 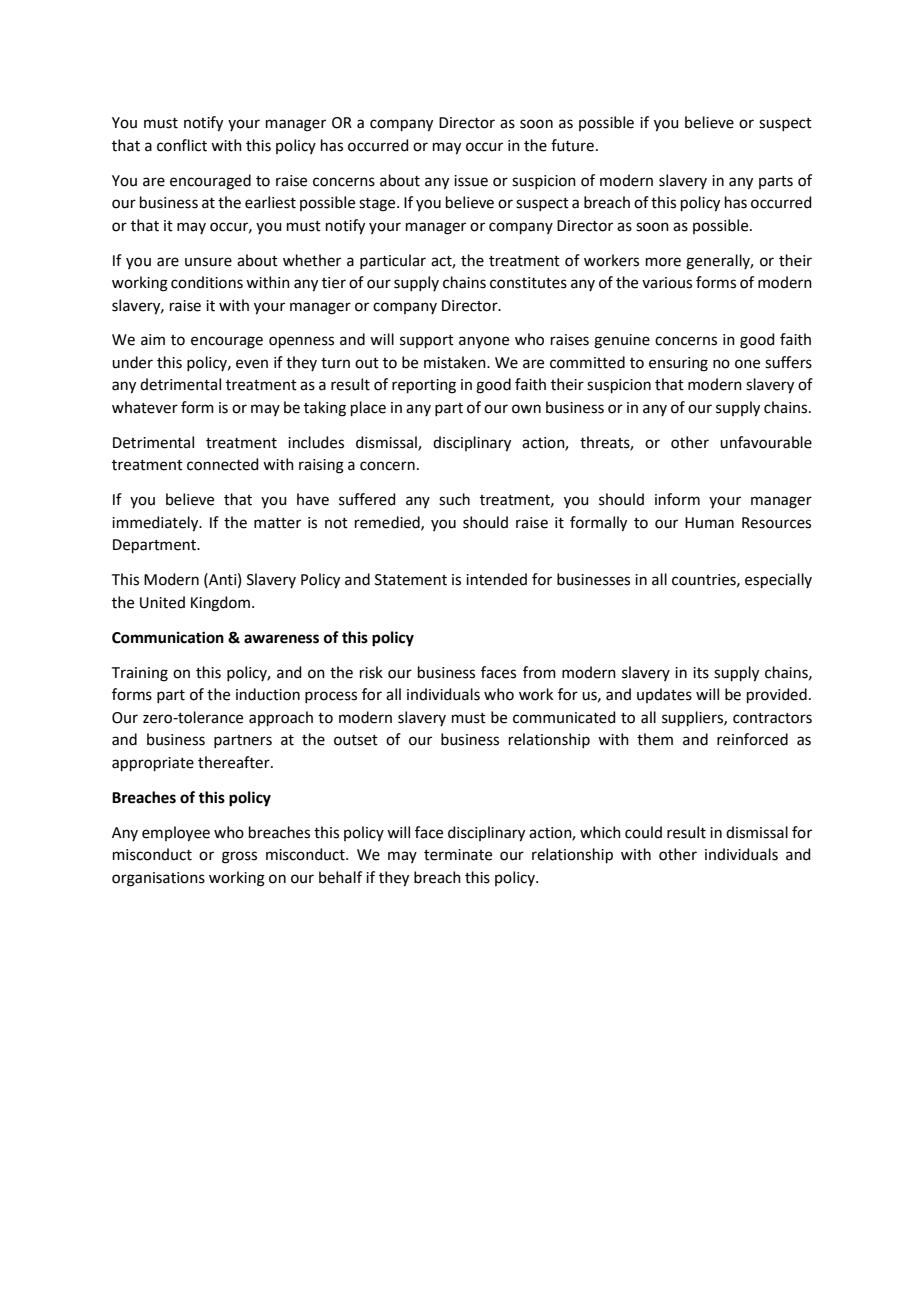 I want to click on could, so click(x=643, y=832).
